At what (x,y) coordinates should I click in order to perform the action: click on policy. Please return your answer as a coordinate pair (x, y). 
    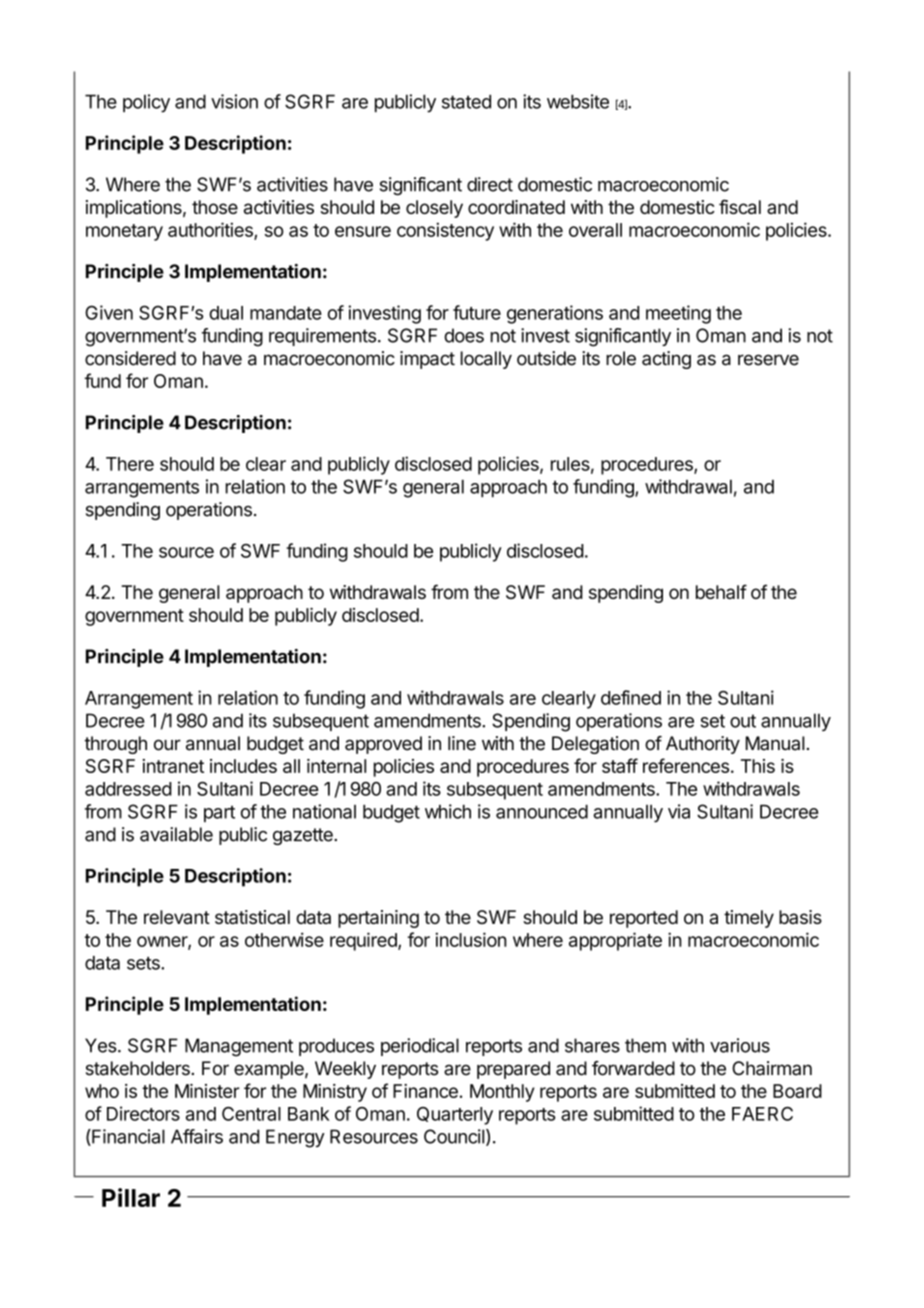
    Looking at the image, I should click on (146, 103).
